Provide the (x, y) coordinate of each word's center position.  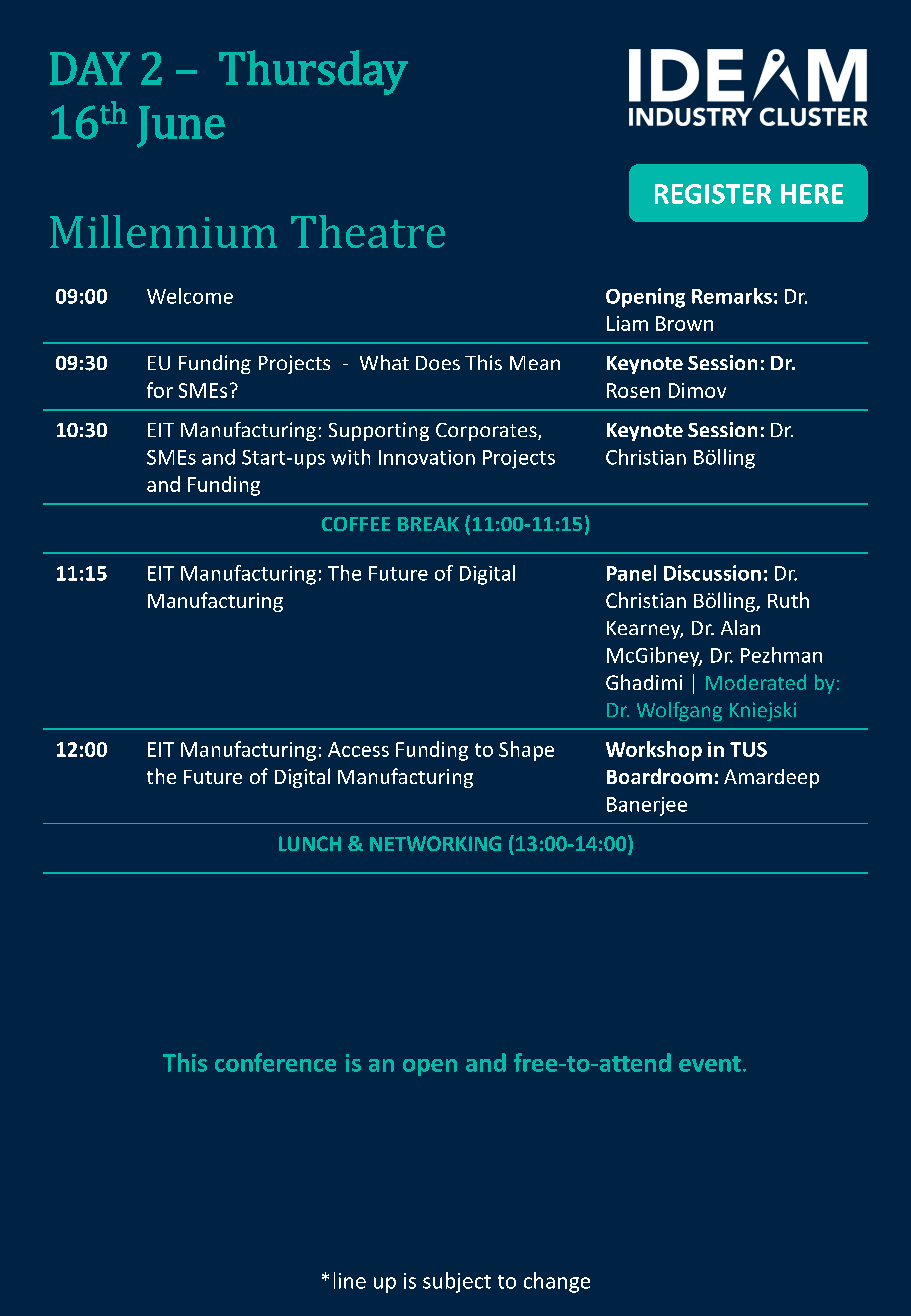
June (181, 127)
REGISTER (713, 194)
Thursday (313, 72)
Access (358, 749)
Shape (526, 751)
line (350, 1280)
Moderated (756, 682)
